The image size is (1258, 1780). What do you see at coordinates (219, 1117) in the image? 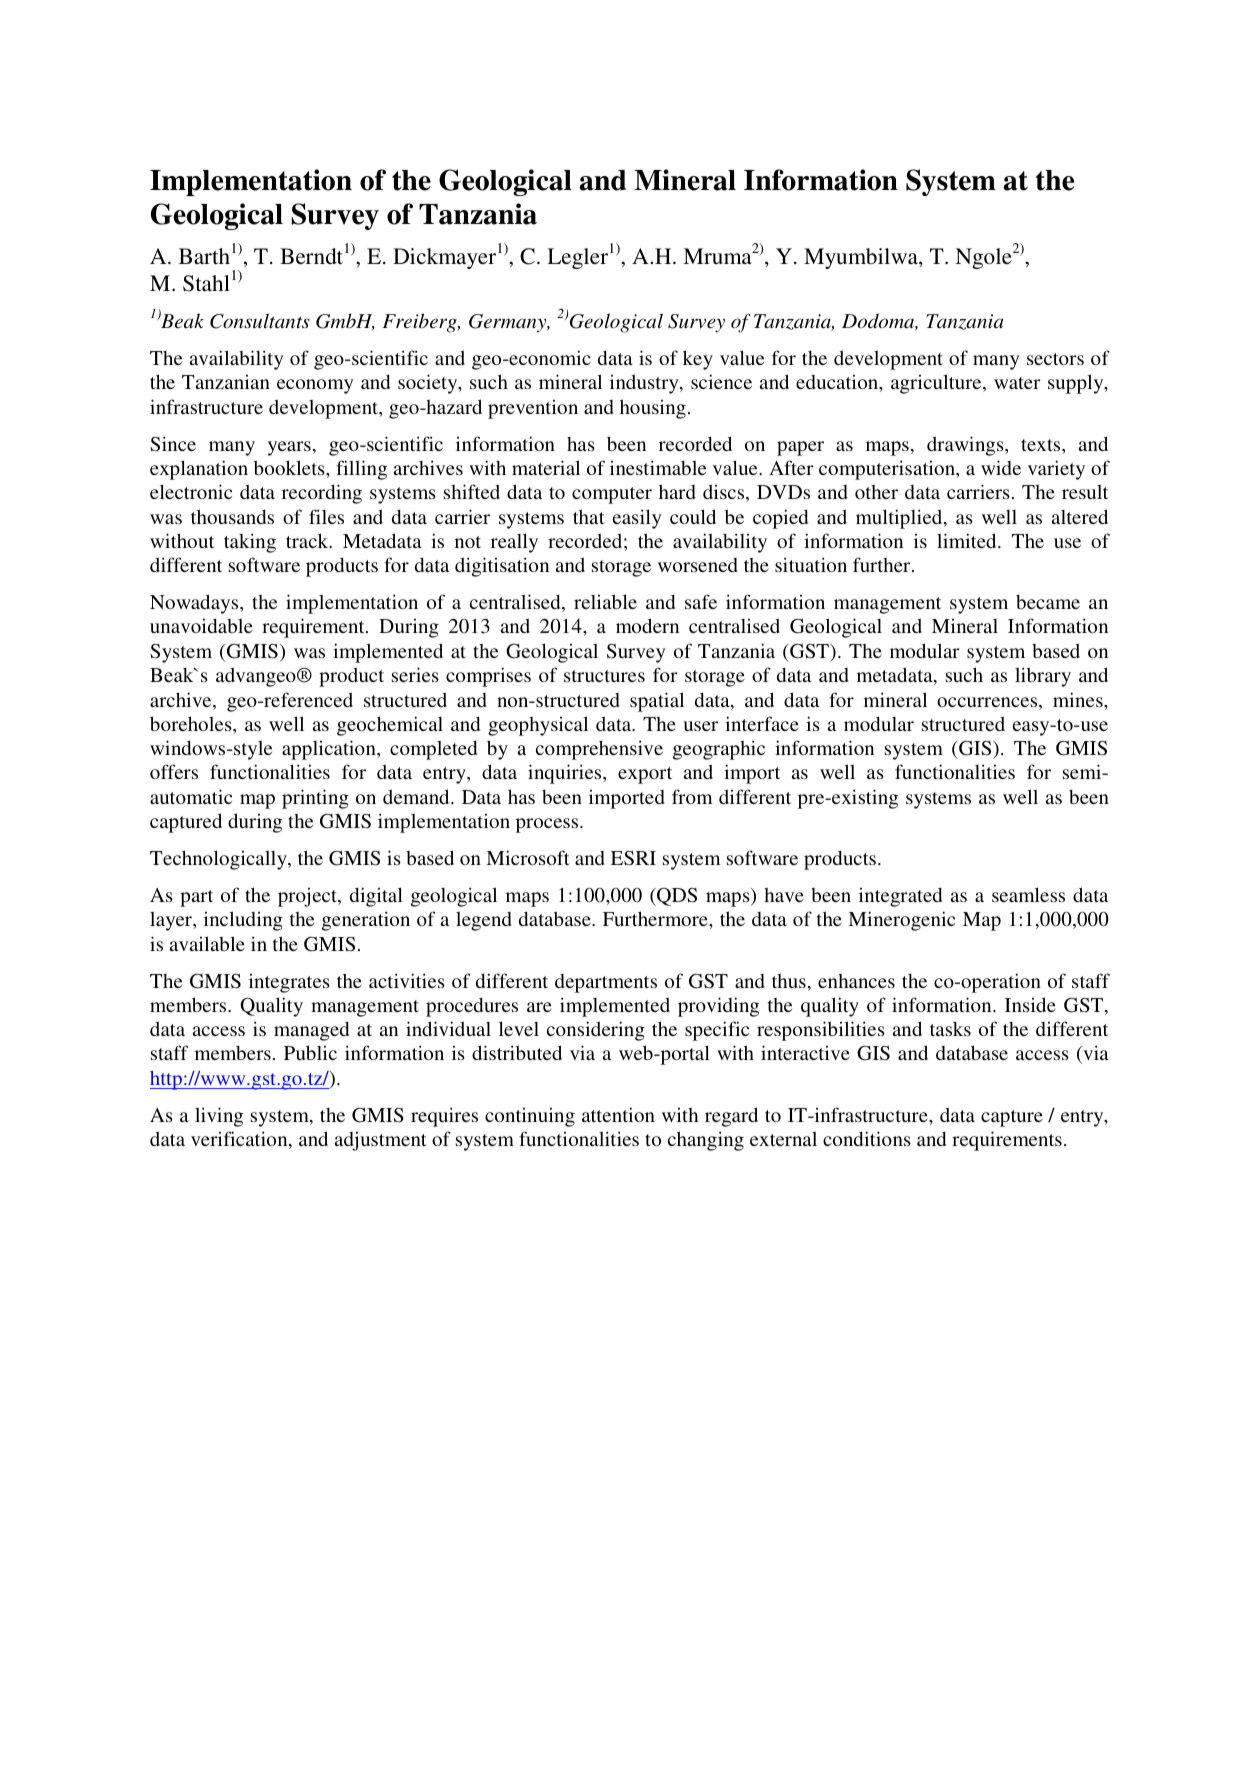
I see `living` at bounding box center [219, 1117].
